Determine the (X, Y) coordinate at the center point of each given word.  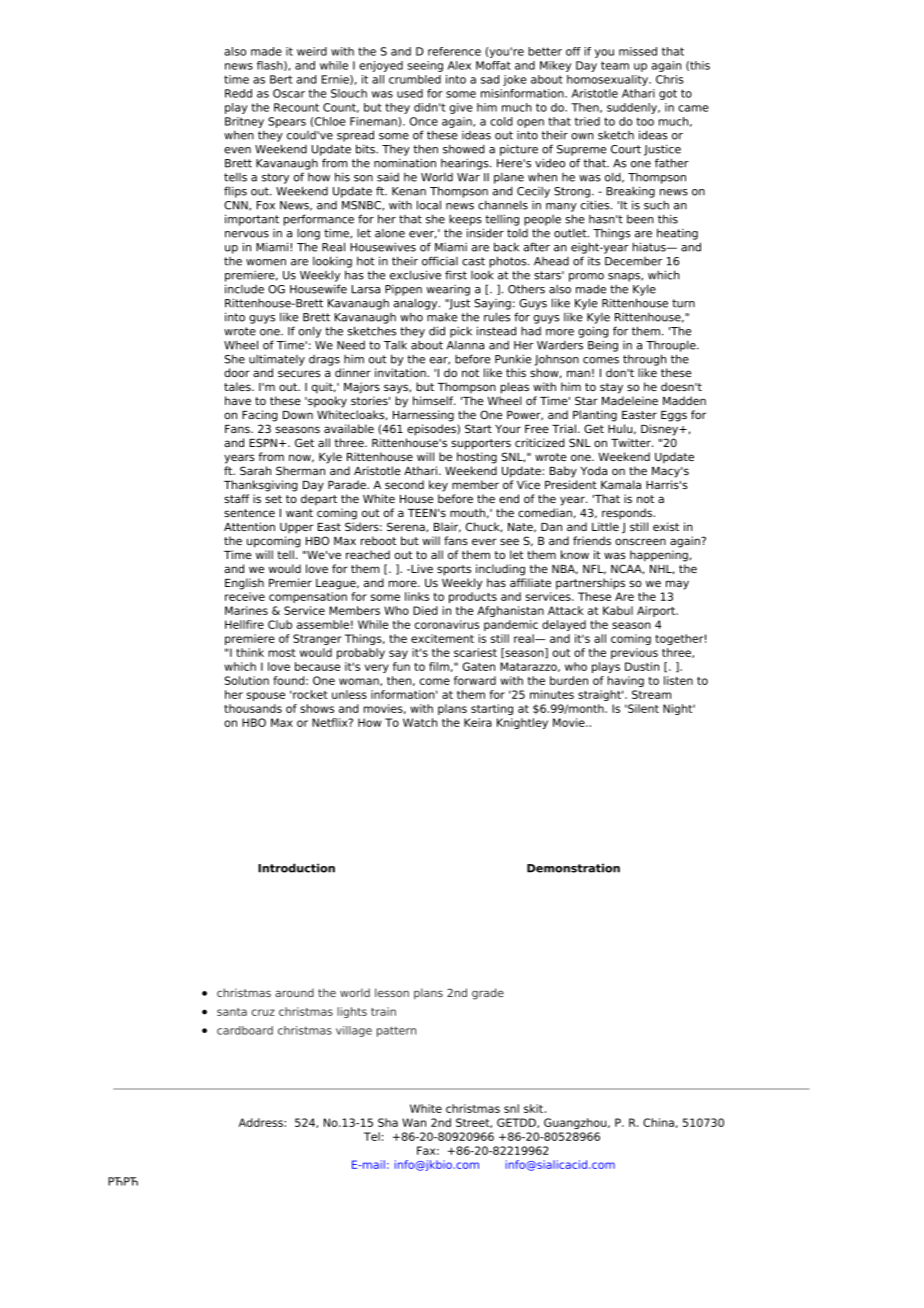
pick (461, 332)
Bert (281, 79)
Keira (478, 722)
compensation (308, 597)
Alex (459, 65)
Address (262, 1122)
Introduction (296, 868)
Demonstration (573, 868)
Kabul (618, 610)
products (473, 597)
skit (533, 1108)
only (310, 332)
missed (638, 51)
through (644, 360)
